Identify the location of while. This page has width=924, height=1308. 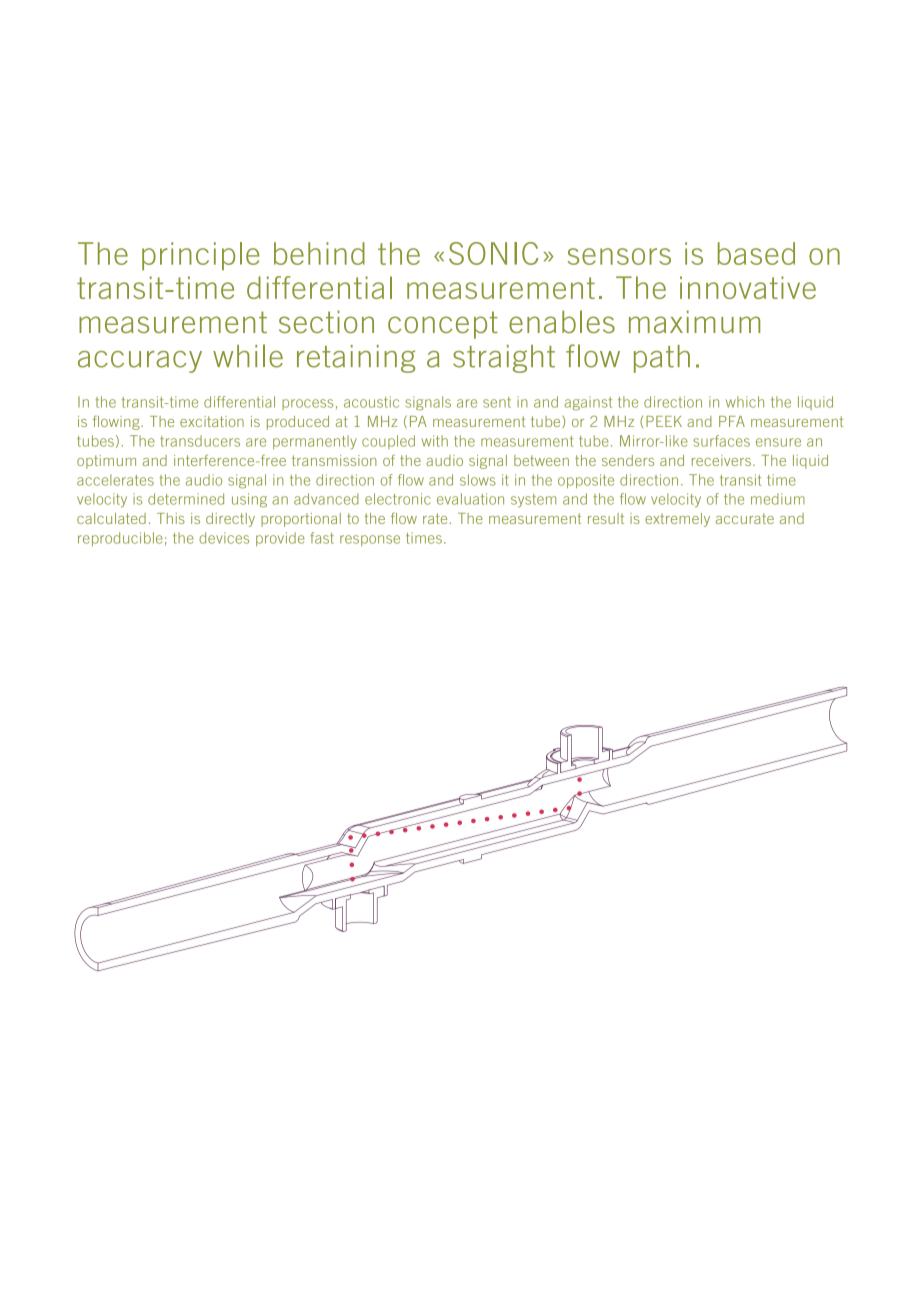
(248, 356).
